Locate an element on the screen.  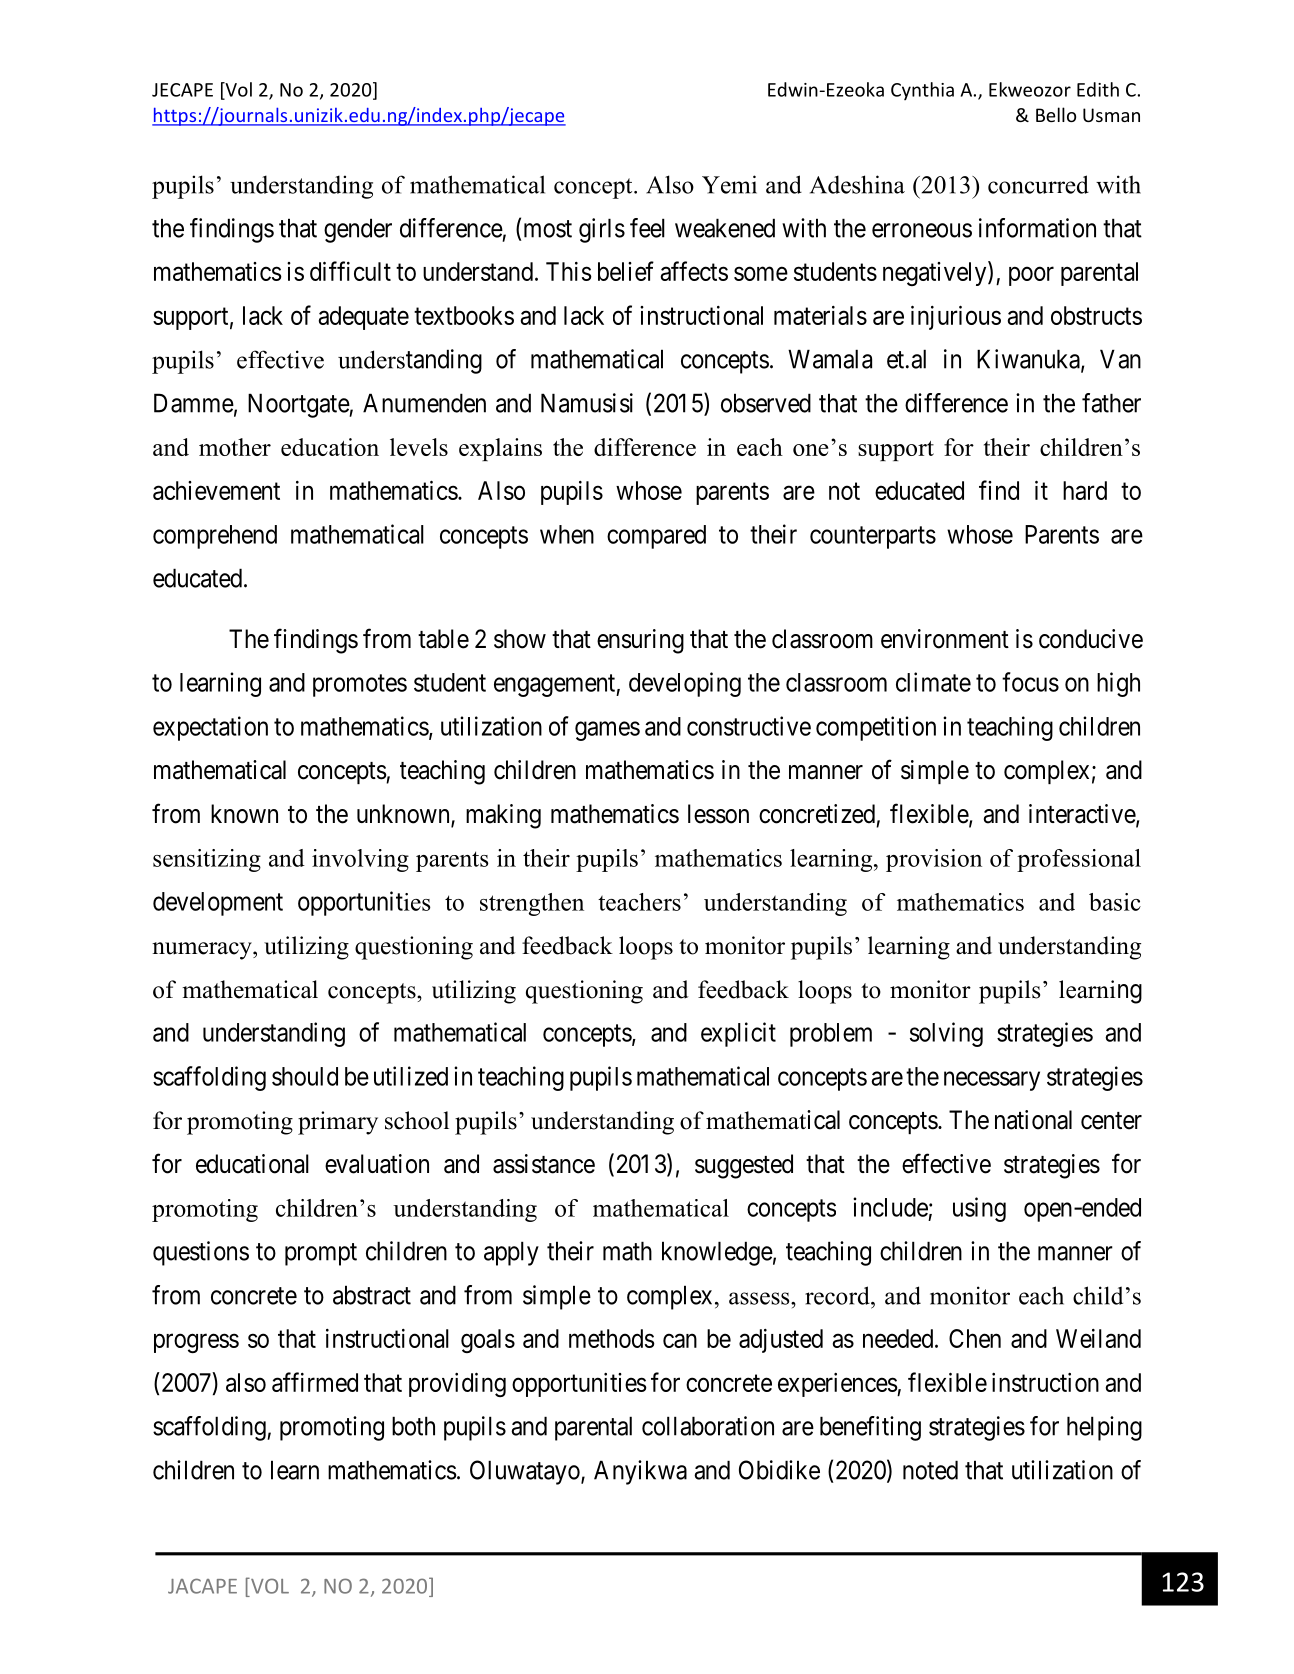
affirmed is located at coordinates (315, 1382).
